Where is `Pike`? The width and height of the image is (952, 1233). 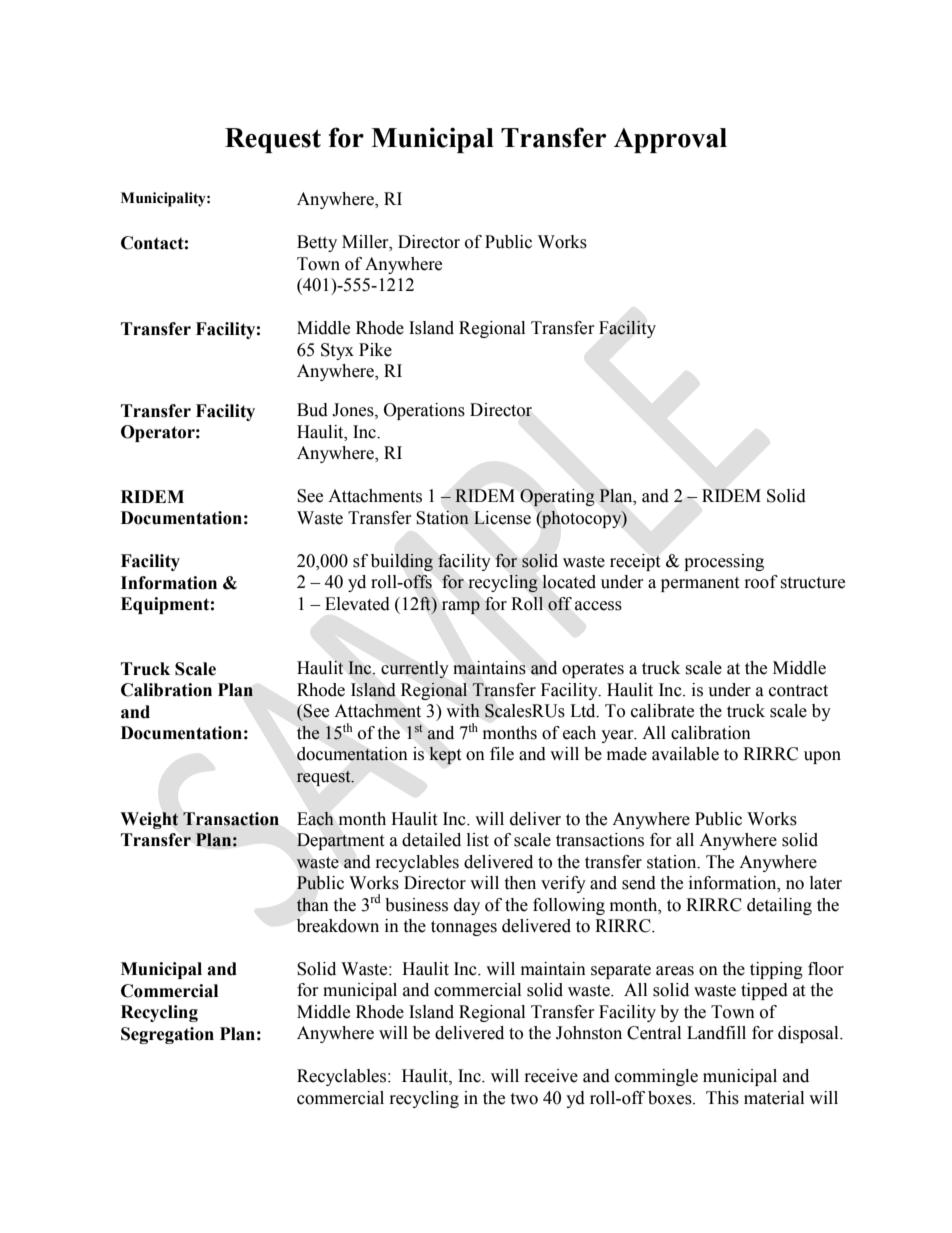 Pike is located at coordinates (375, 350).
